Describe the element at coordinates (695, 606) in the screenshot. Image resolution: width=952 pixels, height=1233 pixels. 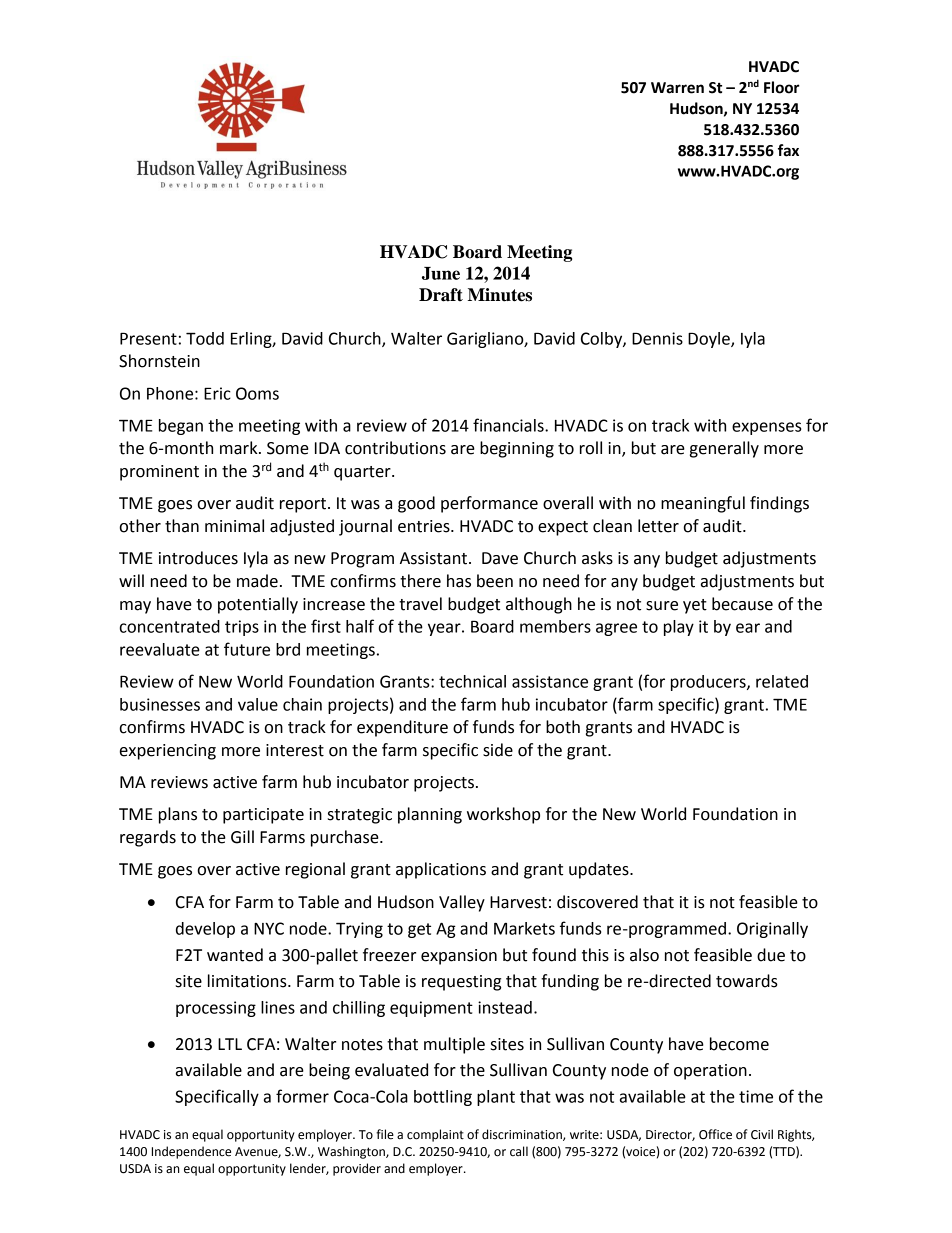
I see `yet` at that location.
